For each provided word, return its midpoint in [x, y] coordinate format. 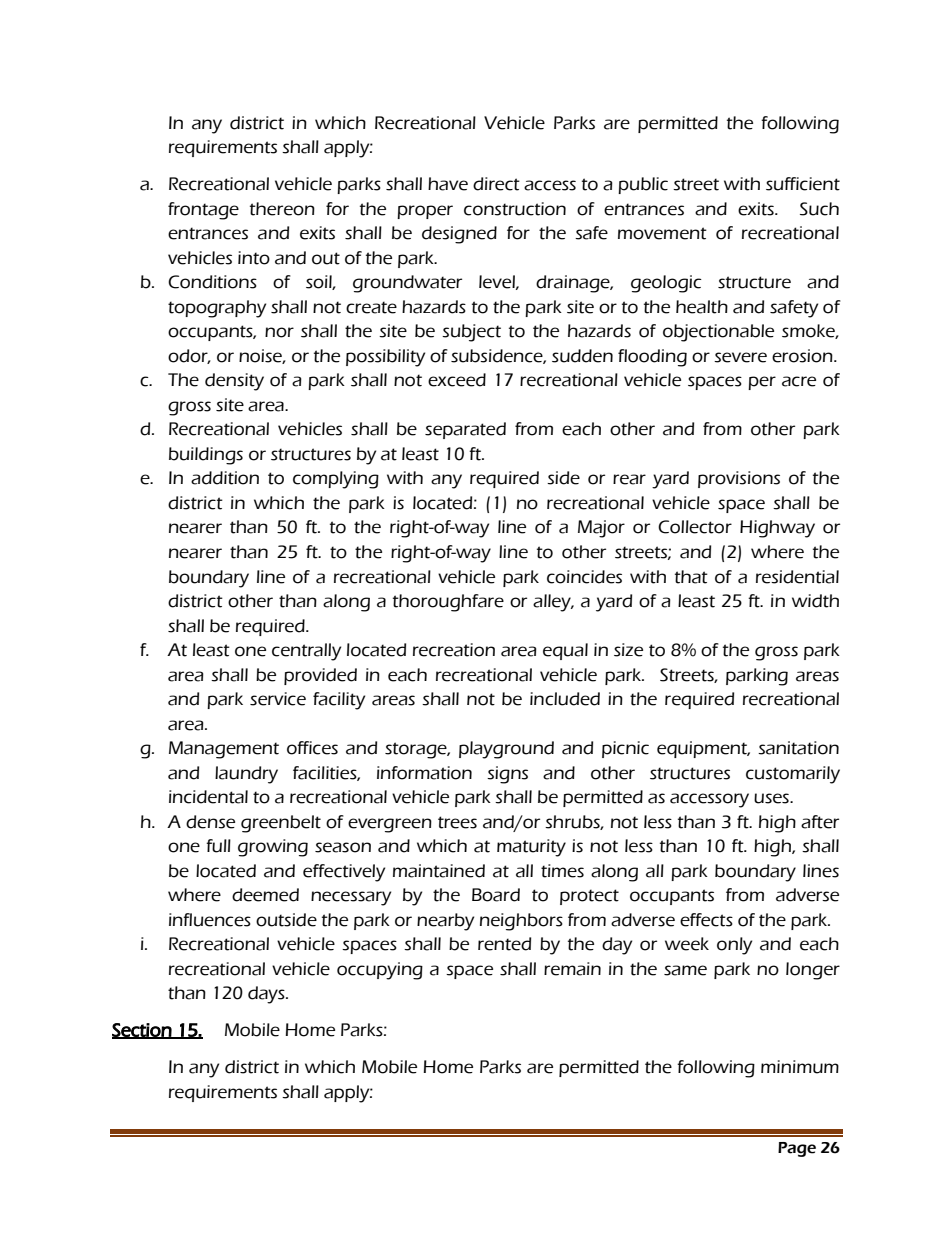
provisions [739, 479]
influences [210, 920]
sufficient [803, 184]
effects [706, 920]
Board [496, 895]
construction [515, 209]
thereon [282, 209]
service [278, 699]
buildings [206, 456]
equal [565, 651]
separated [465, 430]
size [628, 650]
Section [142, 1031]
